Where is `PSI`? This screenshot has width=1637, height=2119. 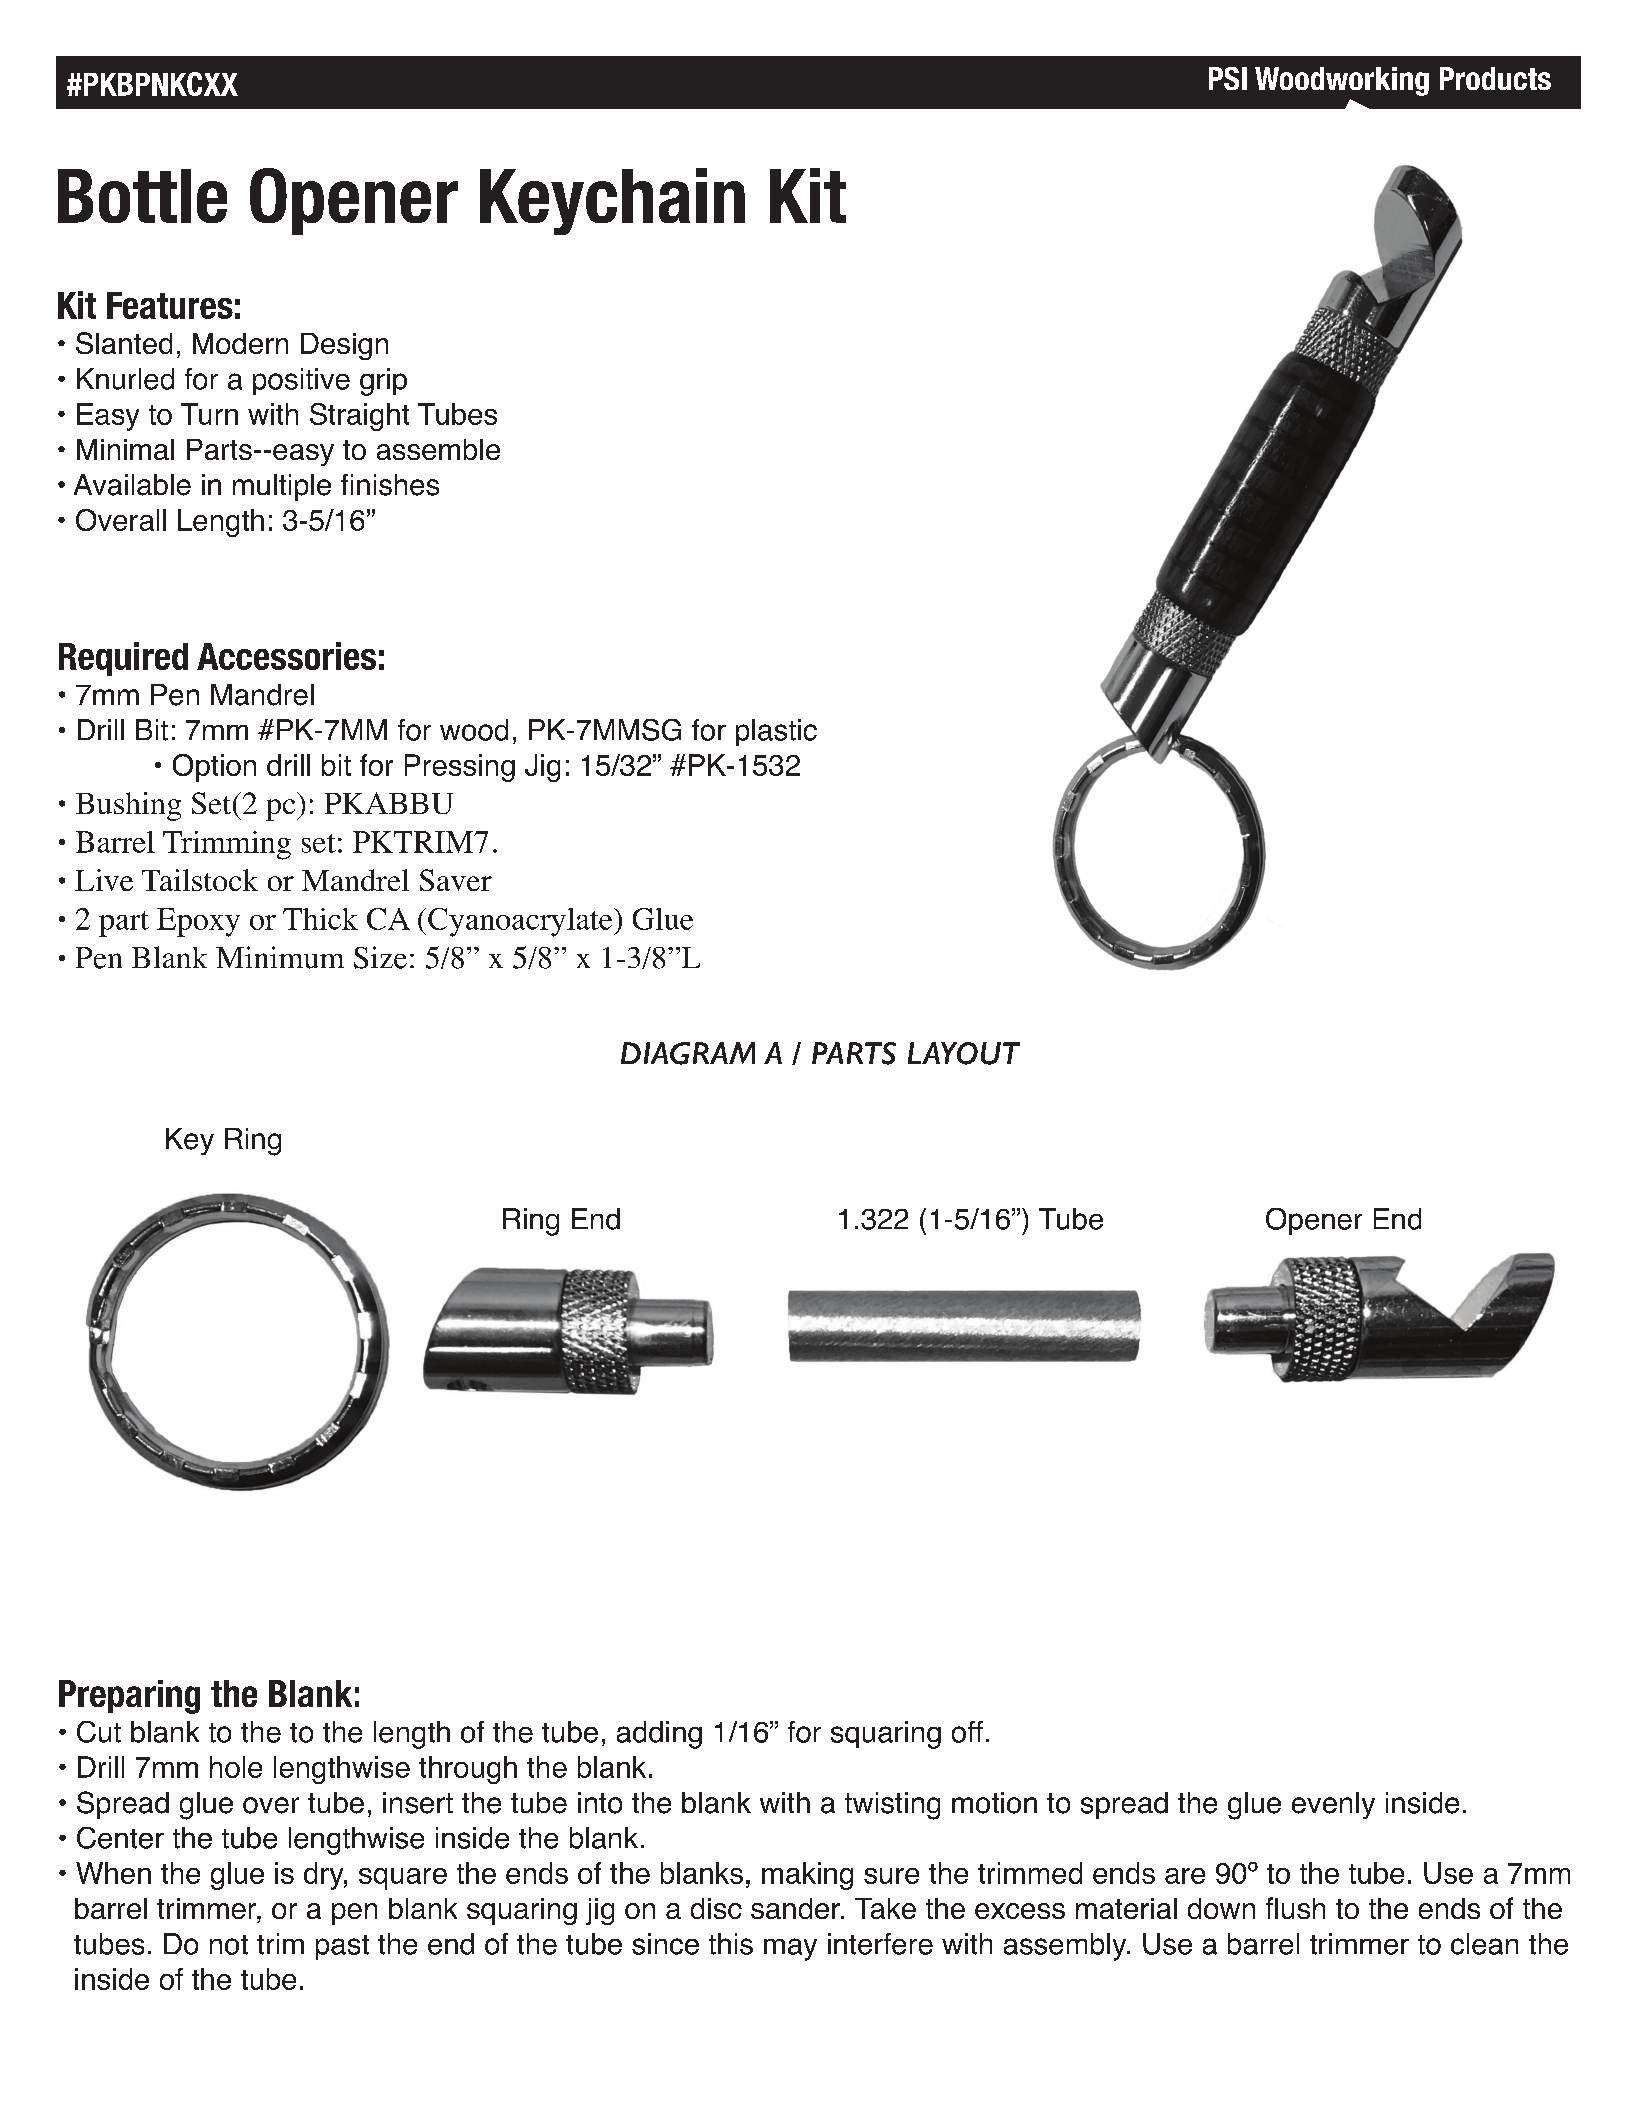 PSI is located at coordinates (1228, 78).
